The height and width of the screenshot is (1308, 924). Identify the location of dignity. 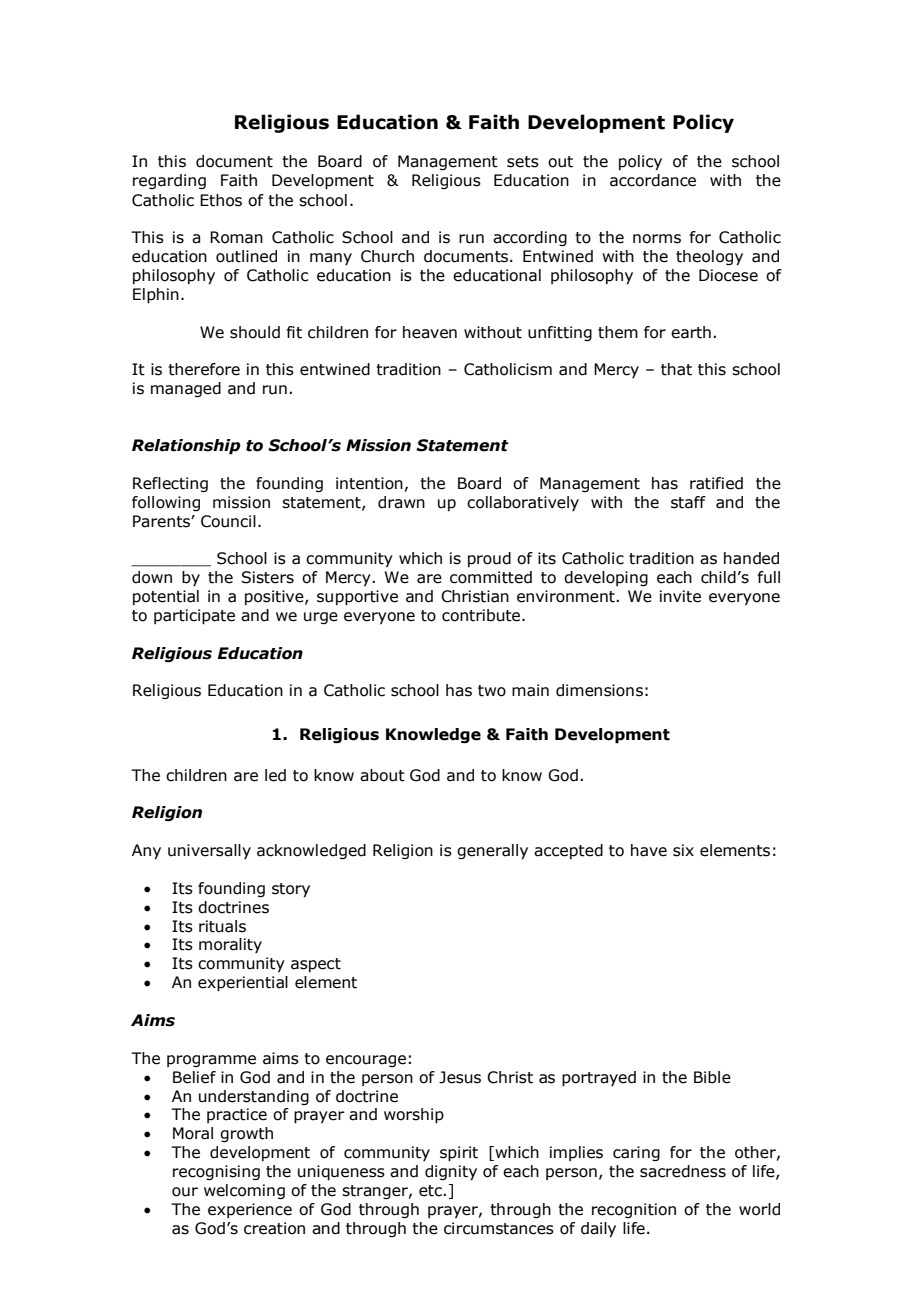
(451, 1173).
